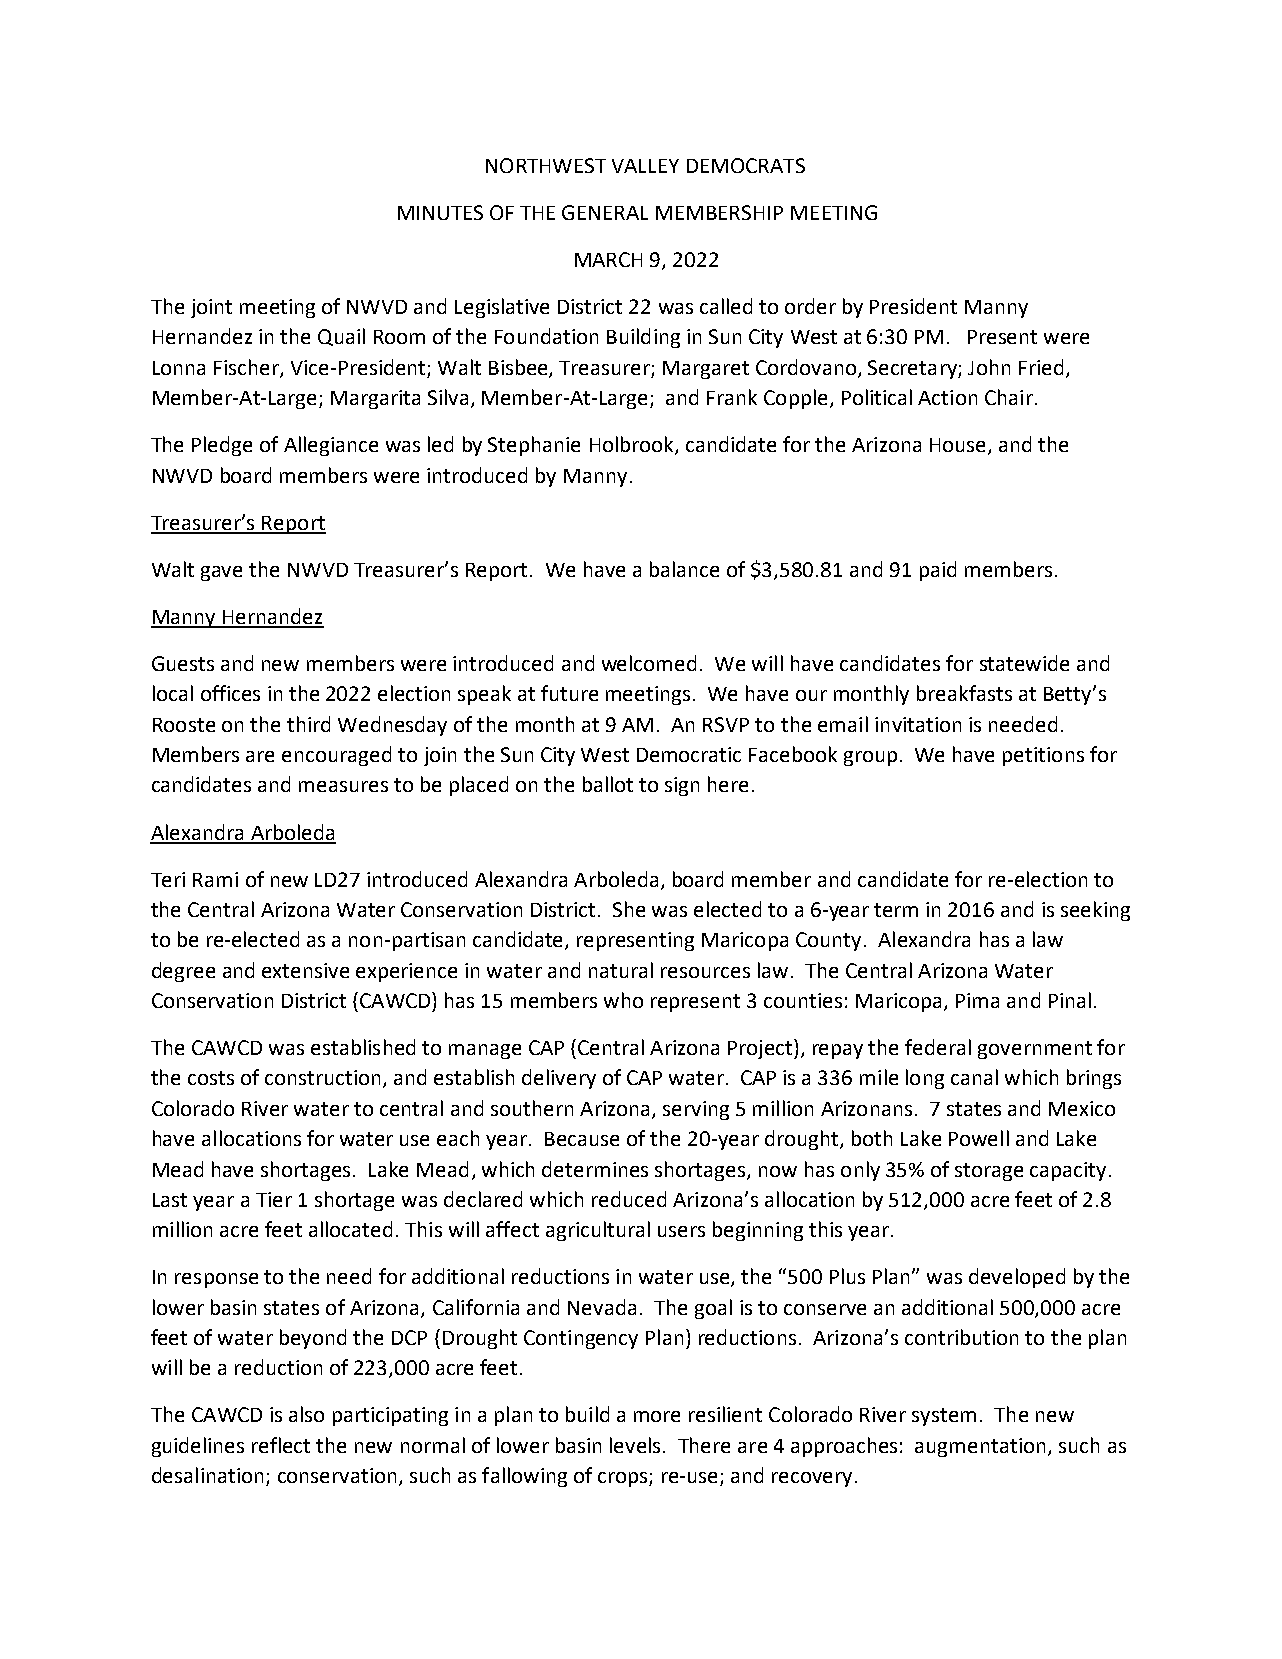 This screenshot has height=1659, width=1282. What do you see at coordinates (582, 1139) in the screenshot?
I see `Because` at bounding box center [582, 1139].
